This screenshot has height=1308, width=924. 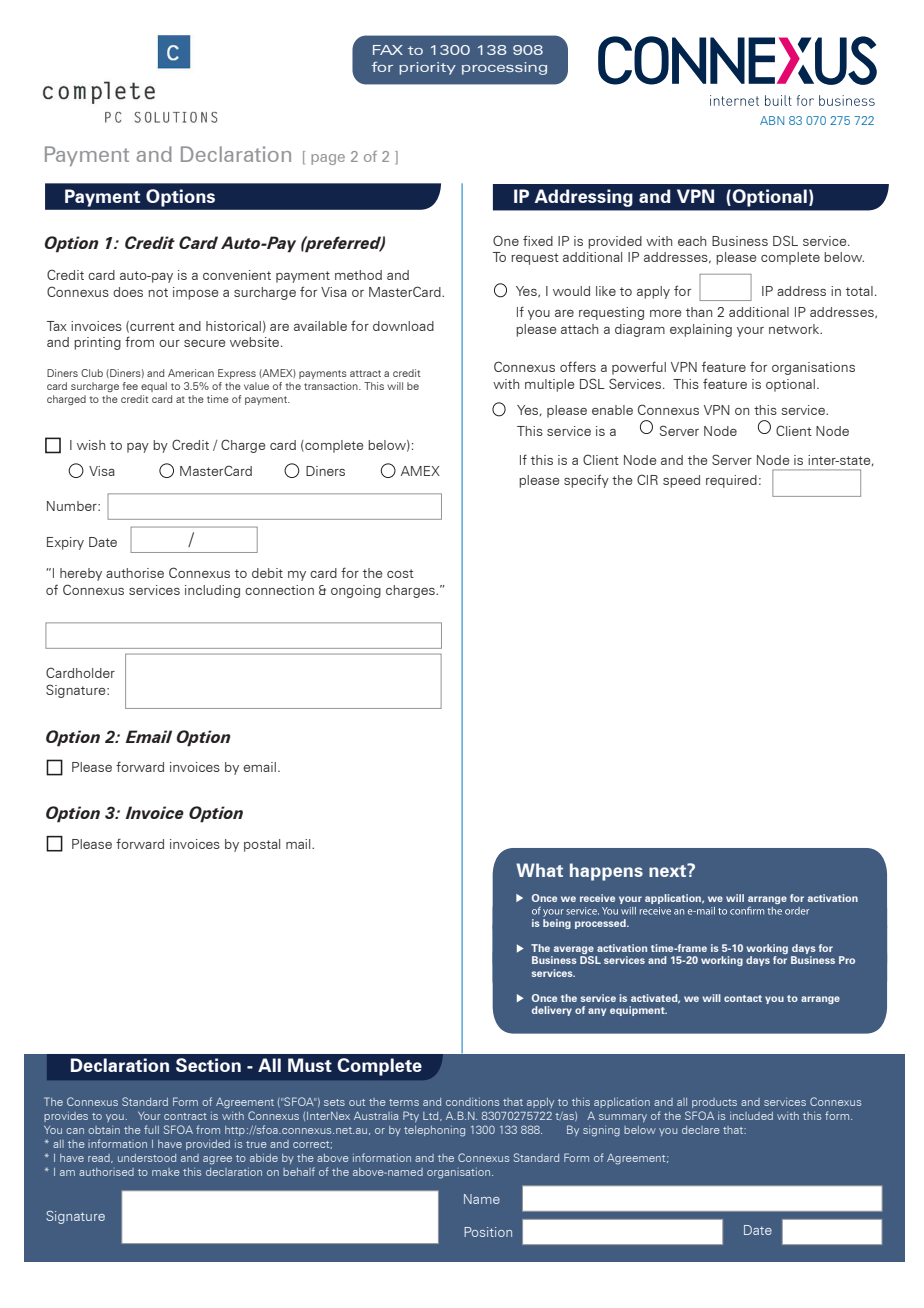 What do you see at coordinates (701, 1130) in the screenshot?
I see `declare` at bounding box center [701, 1130].
